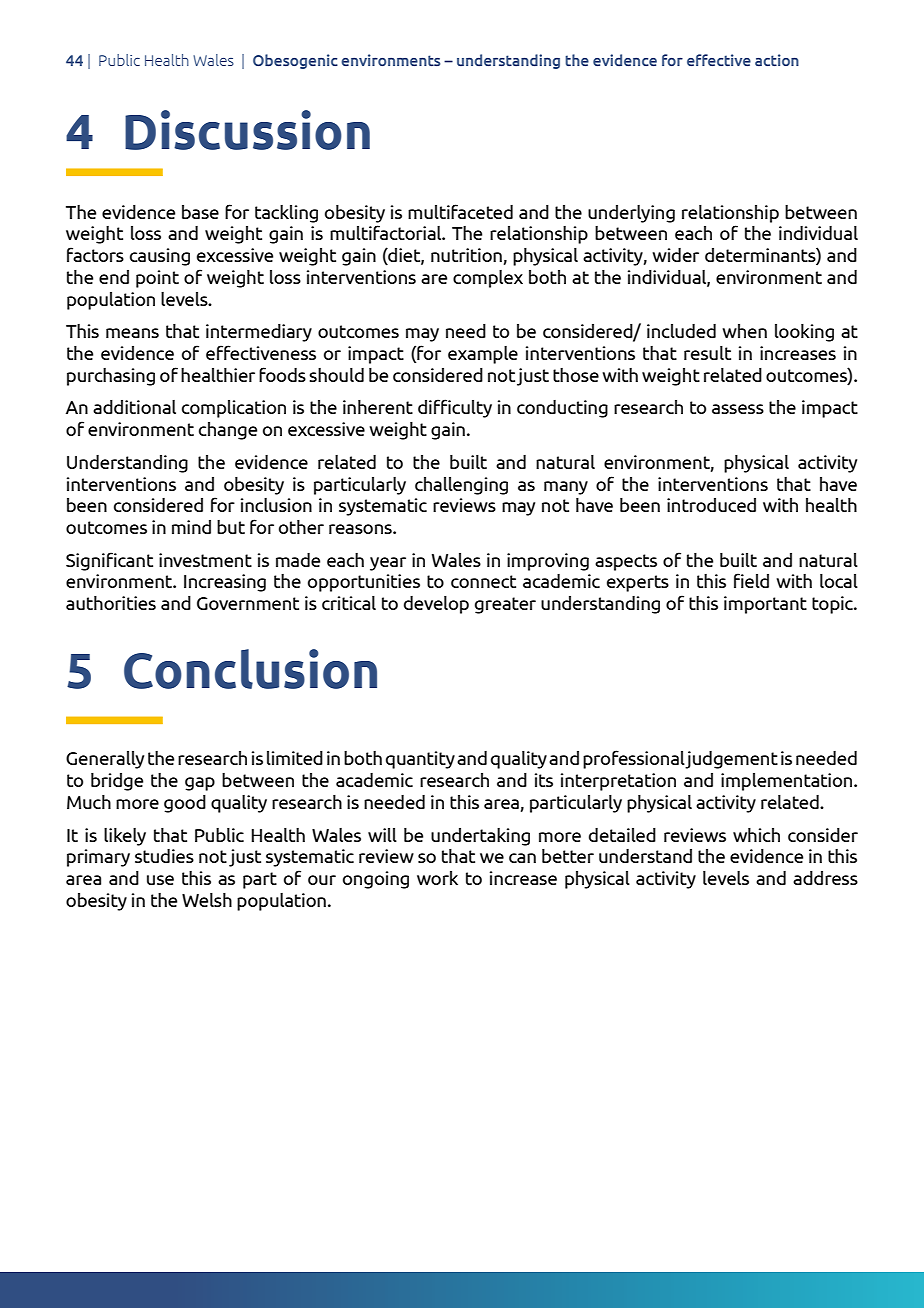 This document has width=924, height=1308. I want to click on use, so click(160, 880).
